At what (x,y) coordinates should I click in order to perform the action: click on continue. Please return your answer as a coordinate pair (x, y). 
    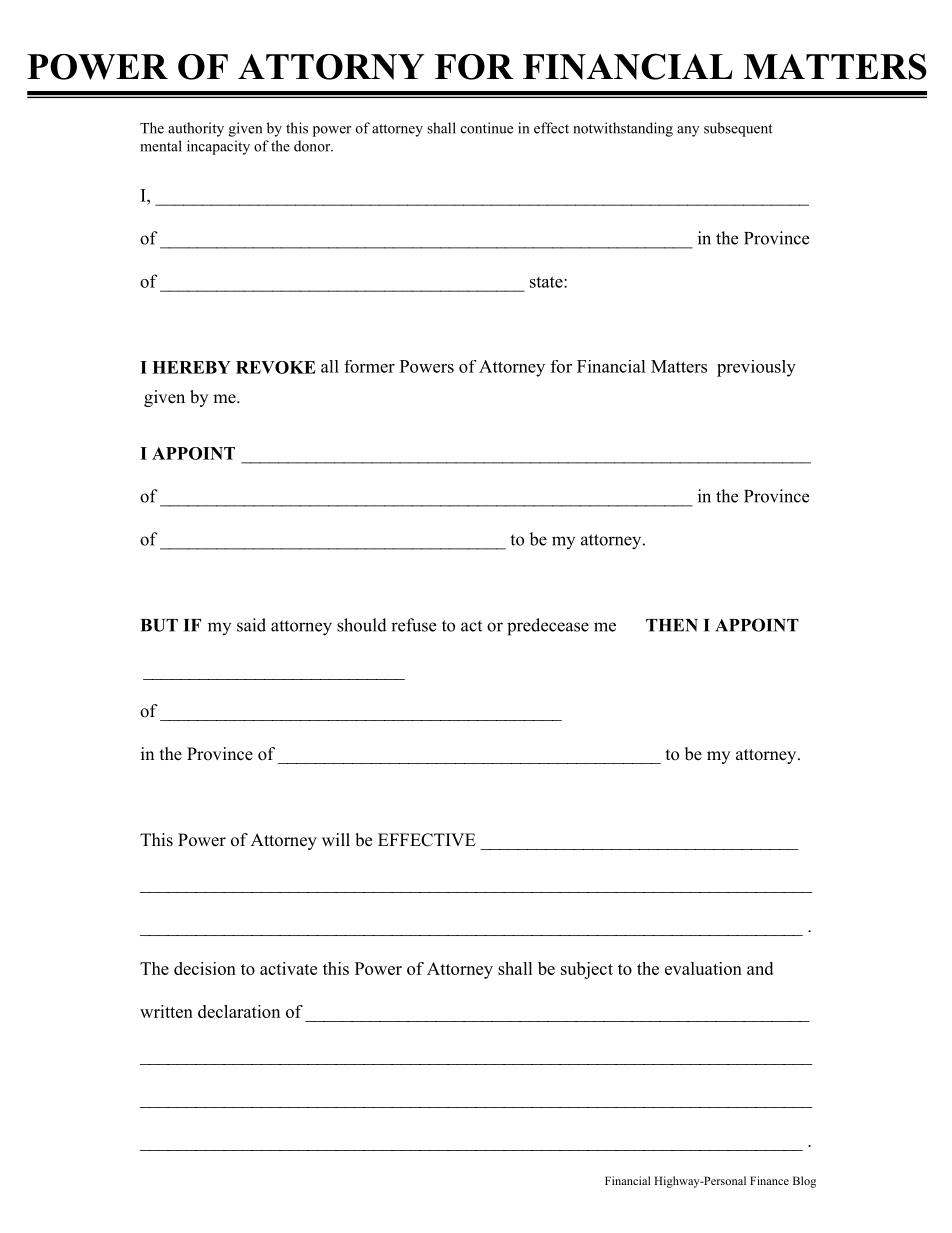
    Looking at the image, I should click on (487, 128).
